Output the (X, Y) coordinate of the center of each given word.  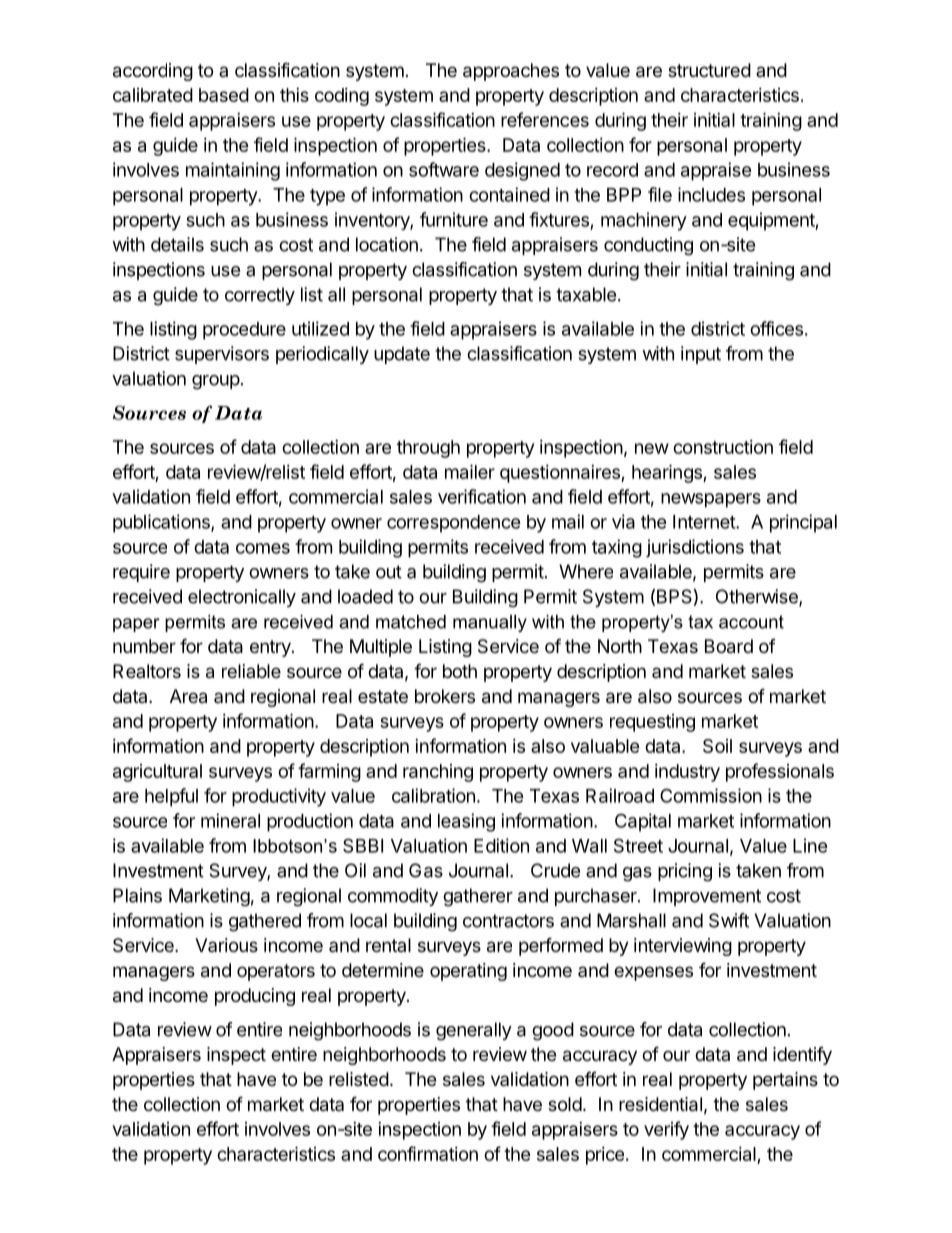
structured (709, 70)
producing (255, 997)
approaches (511, 72)
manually (490, 623)
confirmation (428, 1153)
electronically (242, 598)
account (751, 622)
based (224, 95)
